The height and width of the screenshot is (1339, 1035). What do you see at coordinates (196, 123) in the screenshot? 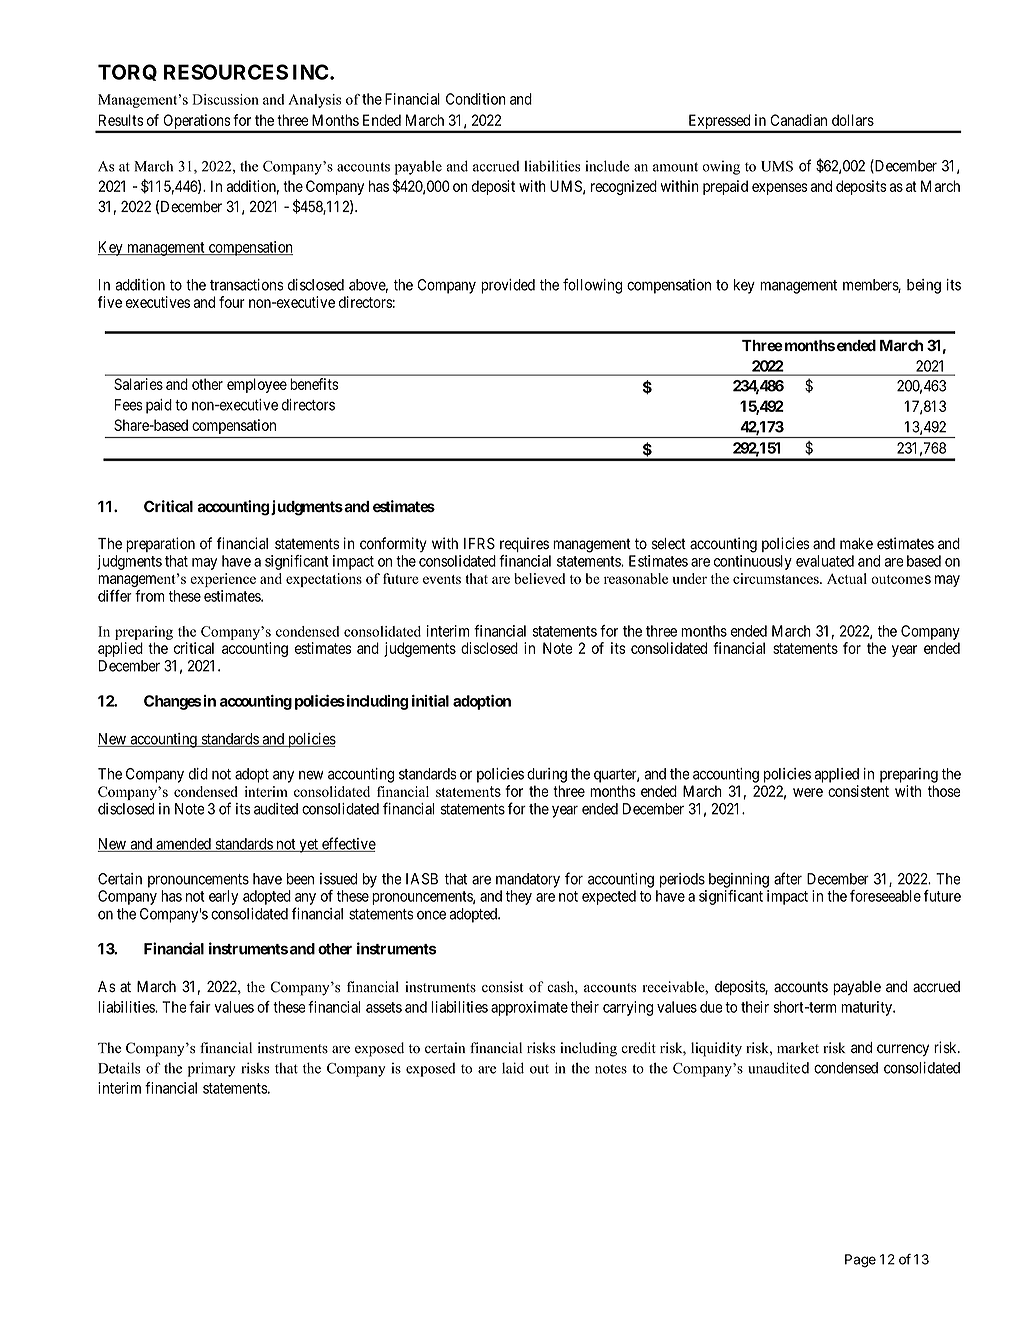
I see `Operations` at bounding box center [196, 123].
